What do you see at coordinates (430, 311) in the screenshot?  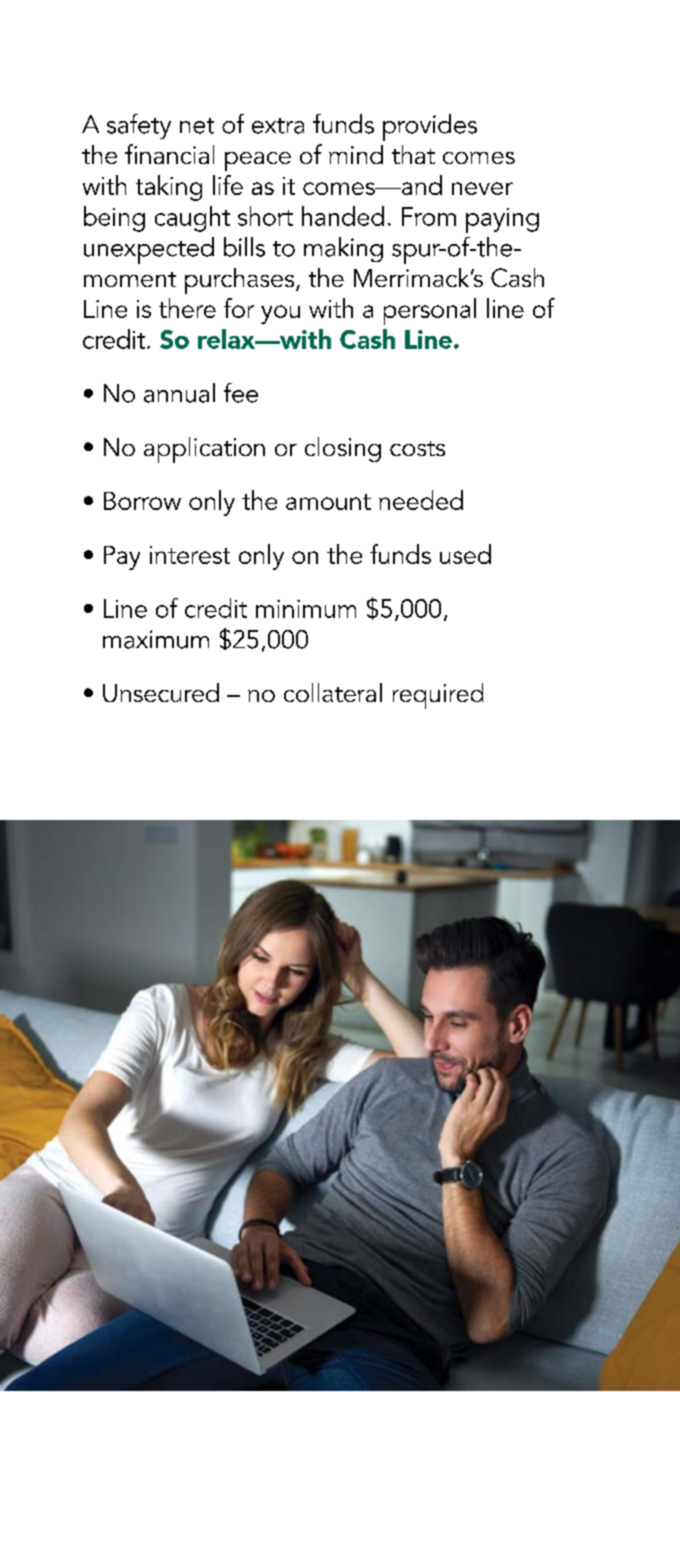 I see `personal` at bounding box center [430, 311].
